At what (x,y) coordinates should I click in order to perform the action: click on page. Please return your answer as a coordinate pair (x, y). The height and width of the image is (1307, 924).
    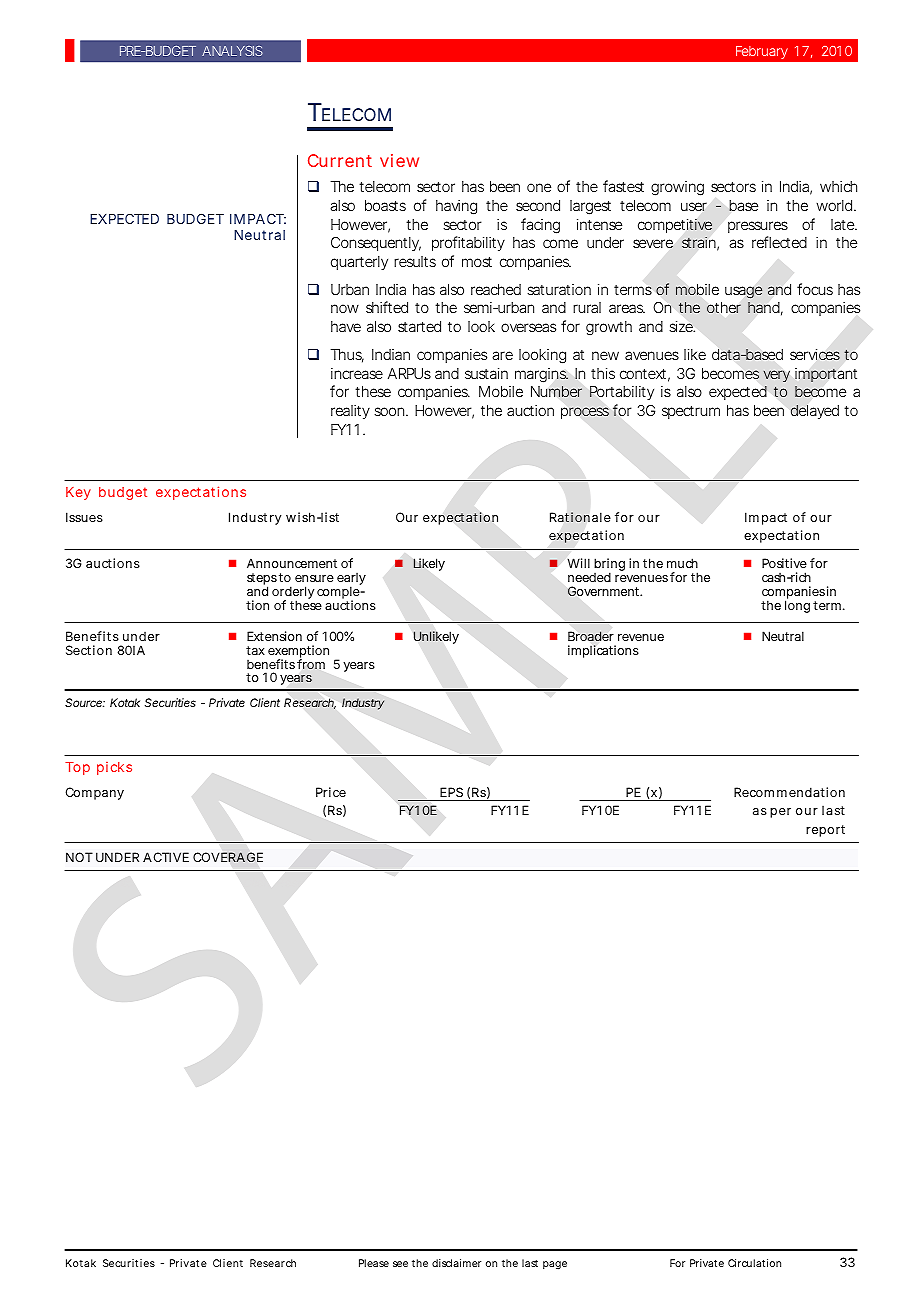
    Looking at the image, I should click on (555, 1265).
